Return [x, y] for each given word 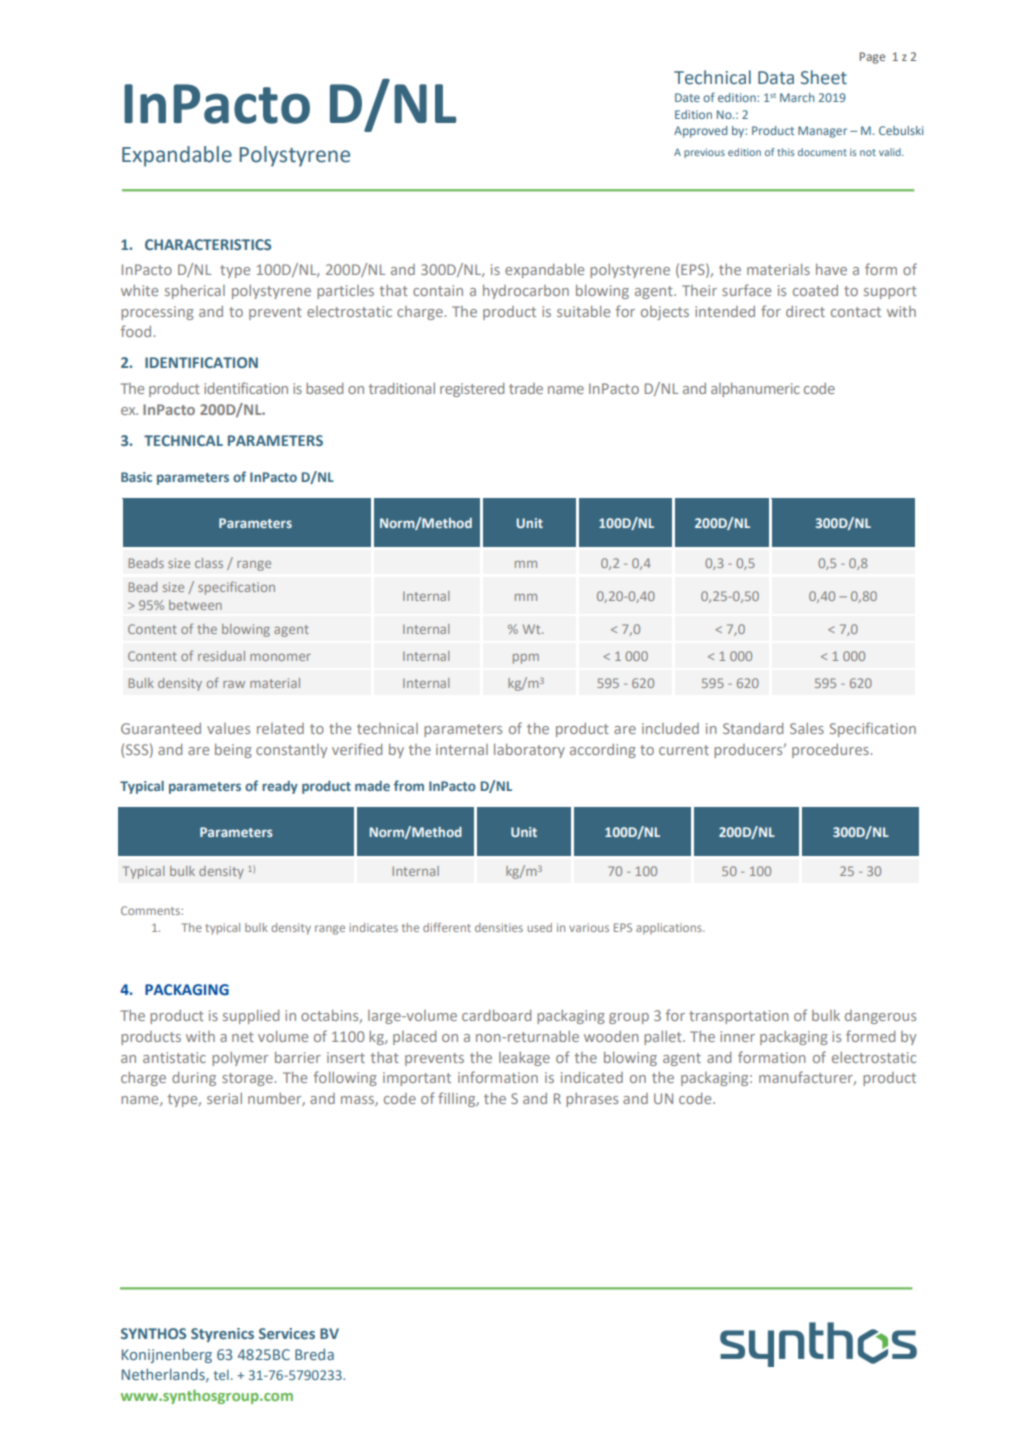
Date [687, 97]
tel [221, 1375]
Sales [807, 728]
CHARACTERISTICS [208, 244]
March [797, 97]
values [228, 728]
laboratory [529, 751]
